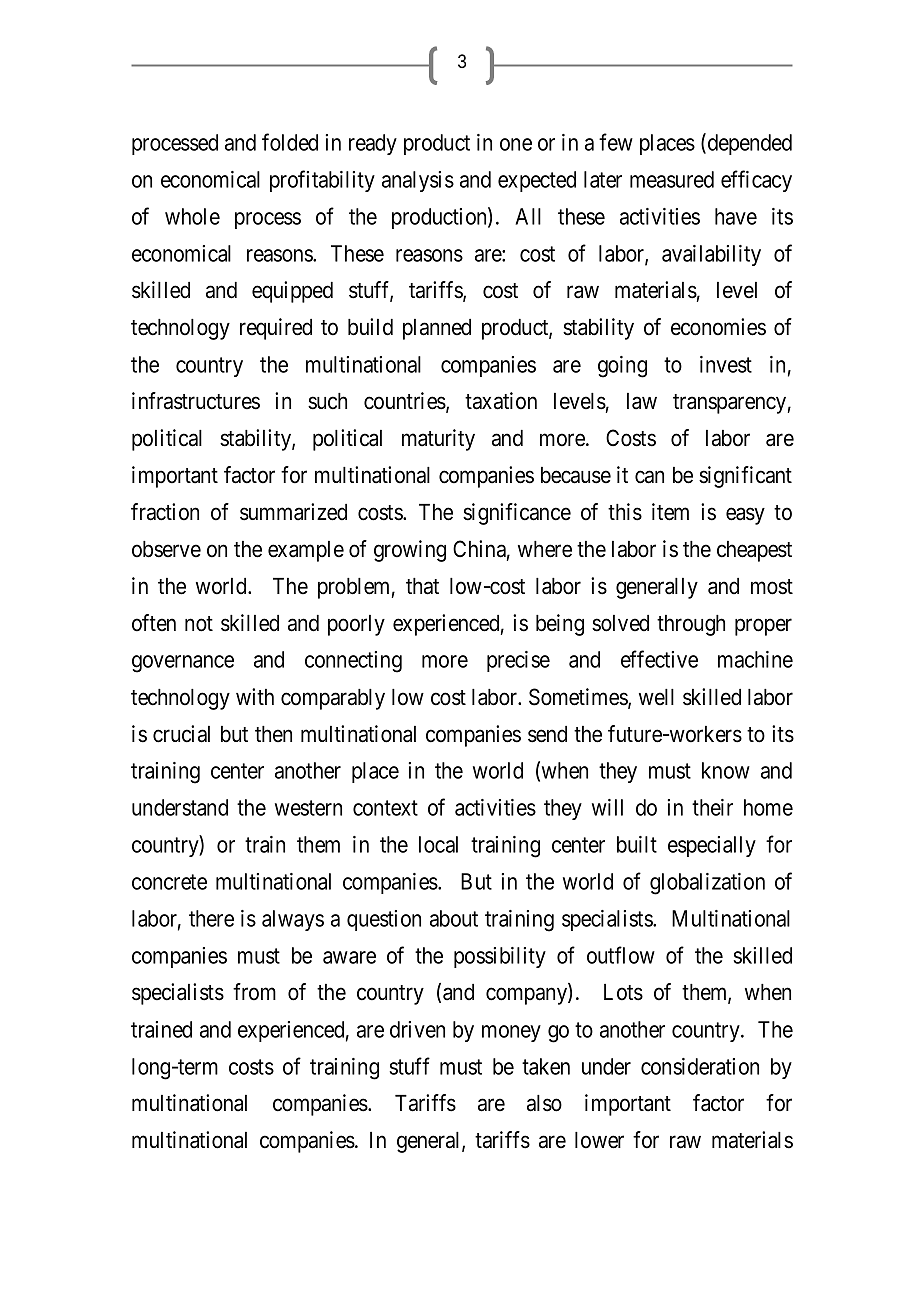  What do you see at coordinates (192, 216) in the page?
I see `whole` at bounding box center [192, 216].
